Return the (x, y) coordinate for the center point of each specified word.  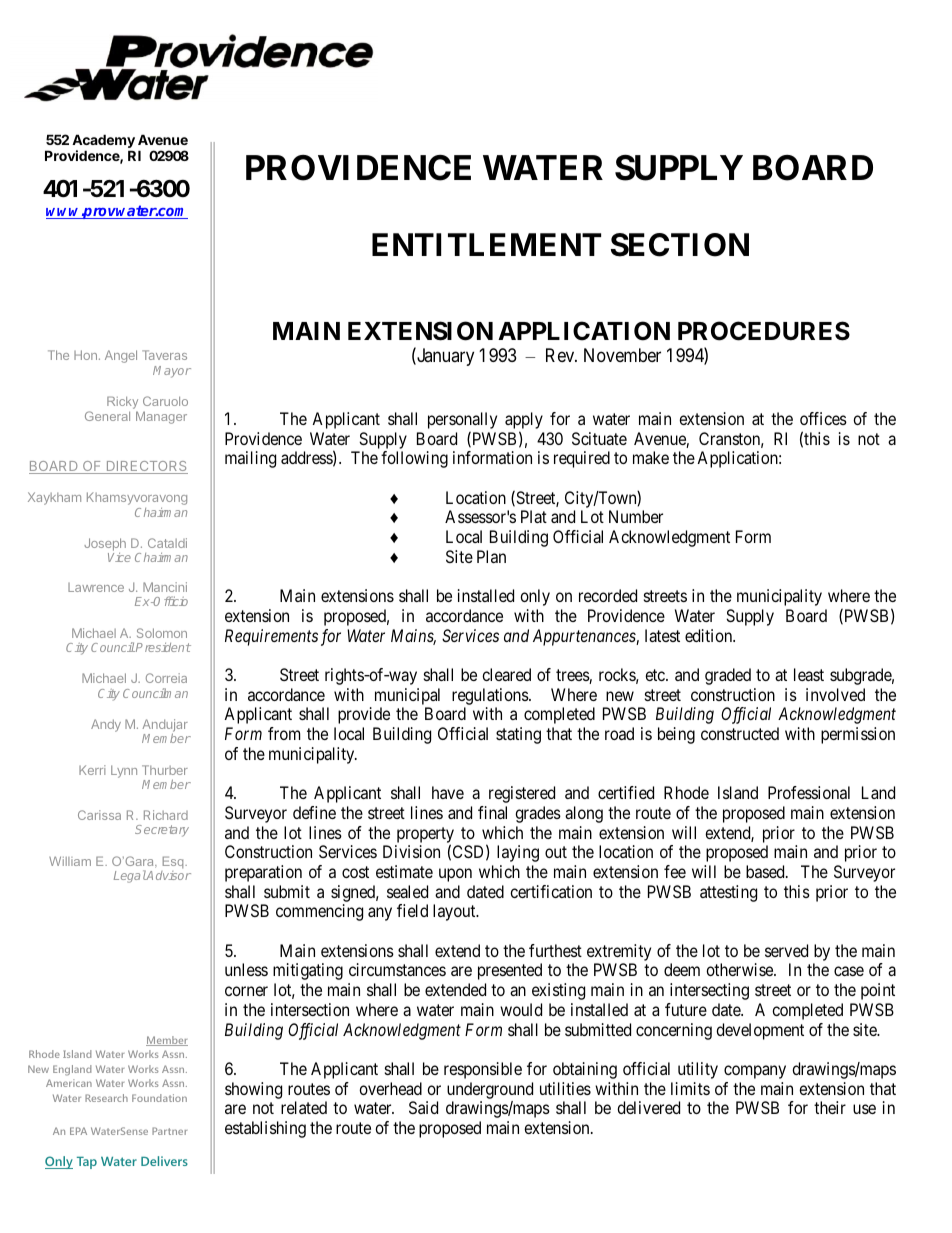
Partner (169, 1131)
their (830, 1107)
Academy (103, 141)
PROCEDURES (764, 331)
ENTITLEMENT (486, 244)
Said (423, 1107)
